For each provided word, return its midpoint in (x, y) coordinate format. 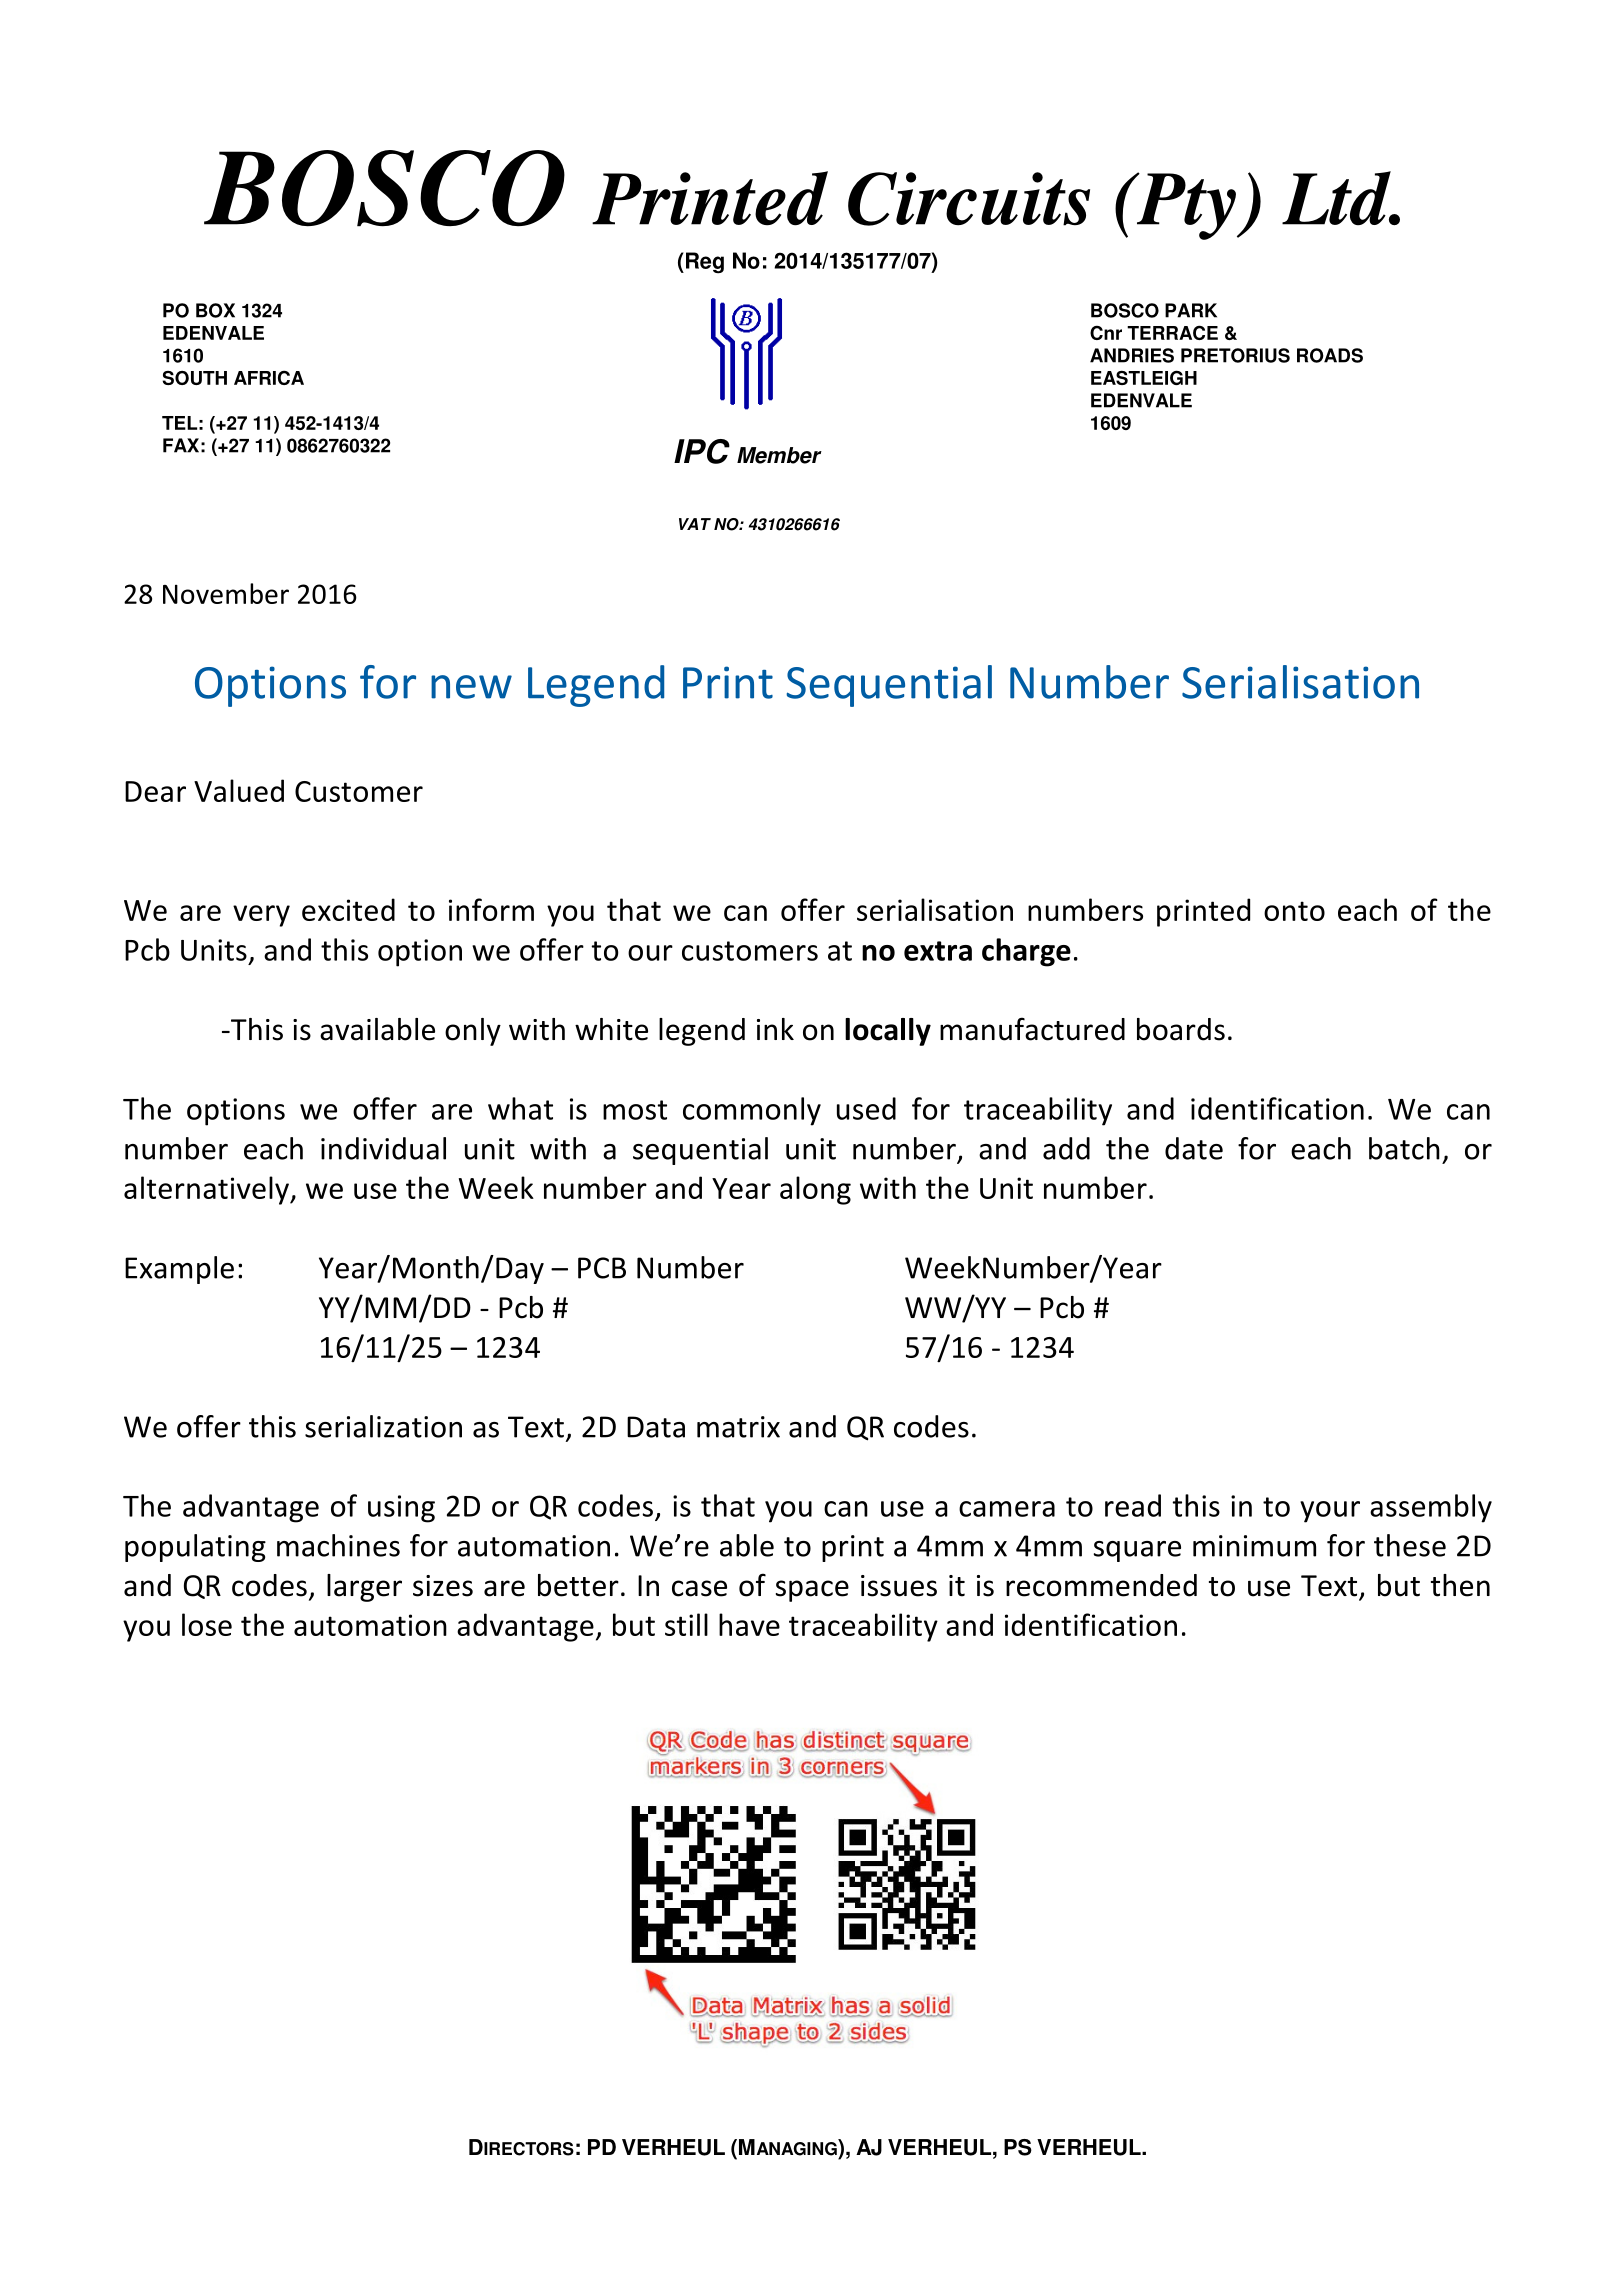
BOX (215, 310)
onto (1294, 911)
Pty (1187, 206)
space (812, 1591)
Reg (705, 263)
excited (348, 909)
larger (364, 1588)
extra (938, 951)
